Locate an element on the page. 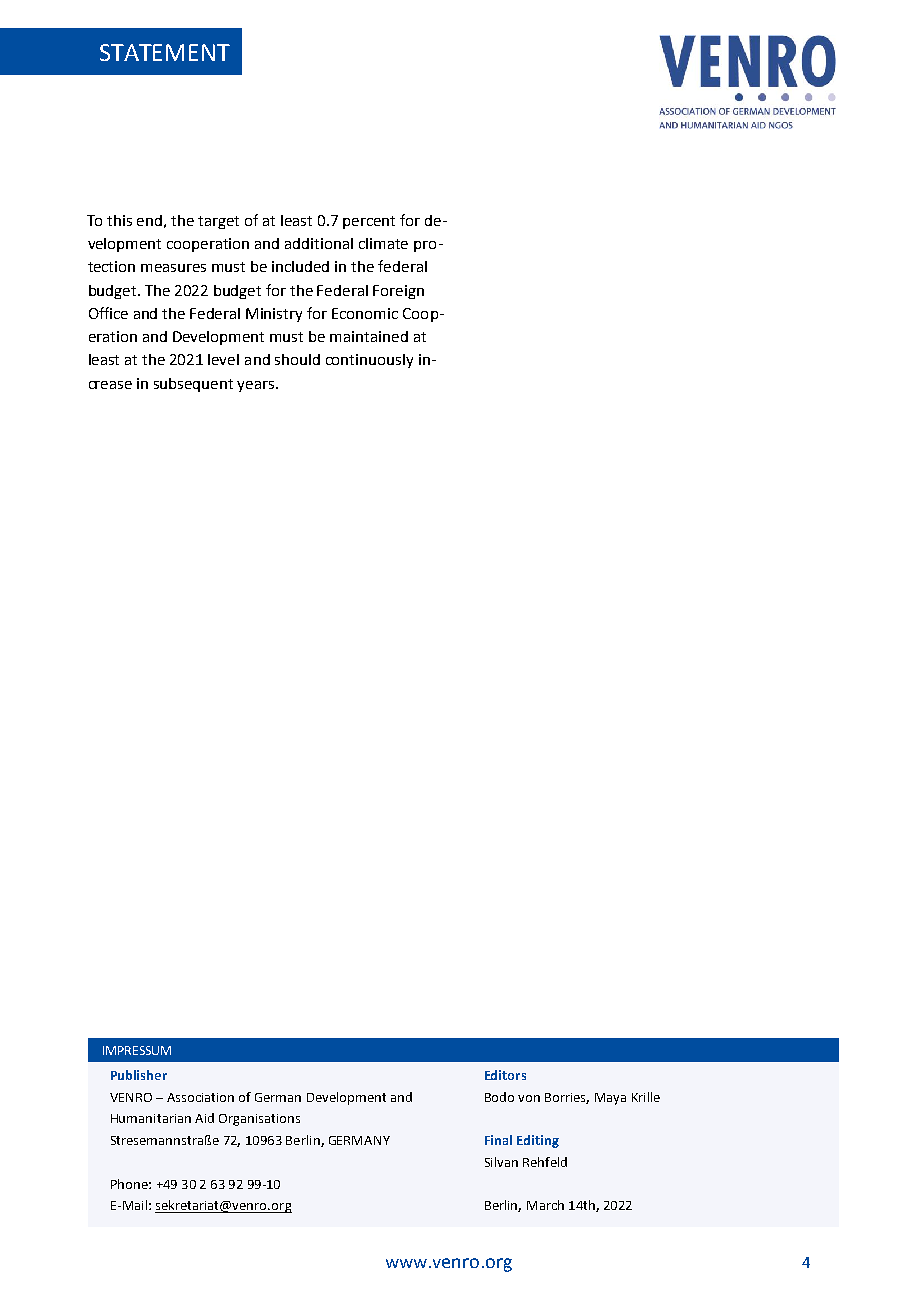 The height and width of the document is (1308, 924). von is located at coordinates (529, 1098).
